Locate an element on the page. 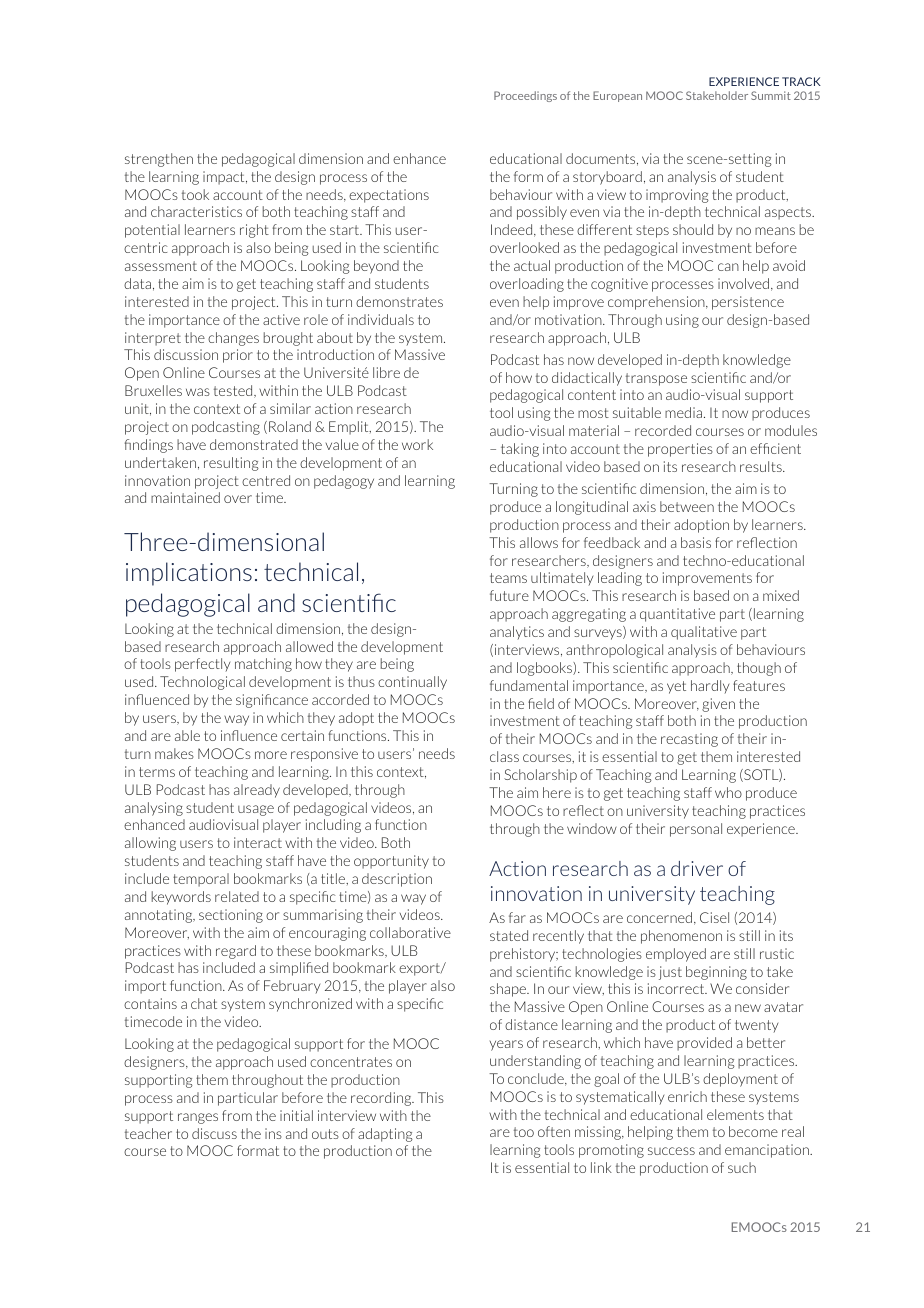  related is located at coordinates (237, 896).
